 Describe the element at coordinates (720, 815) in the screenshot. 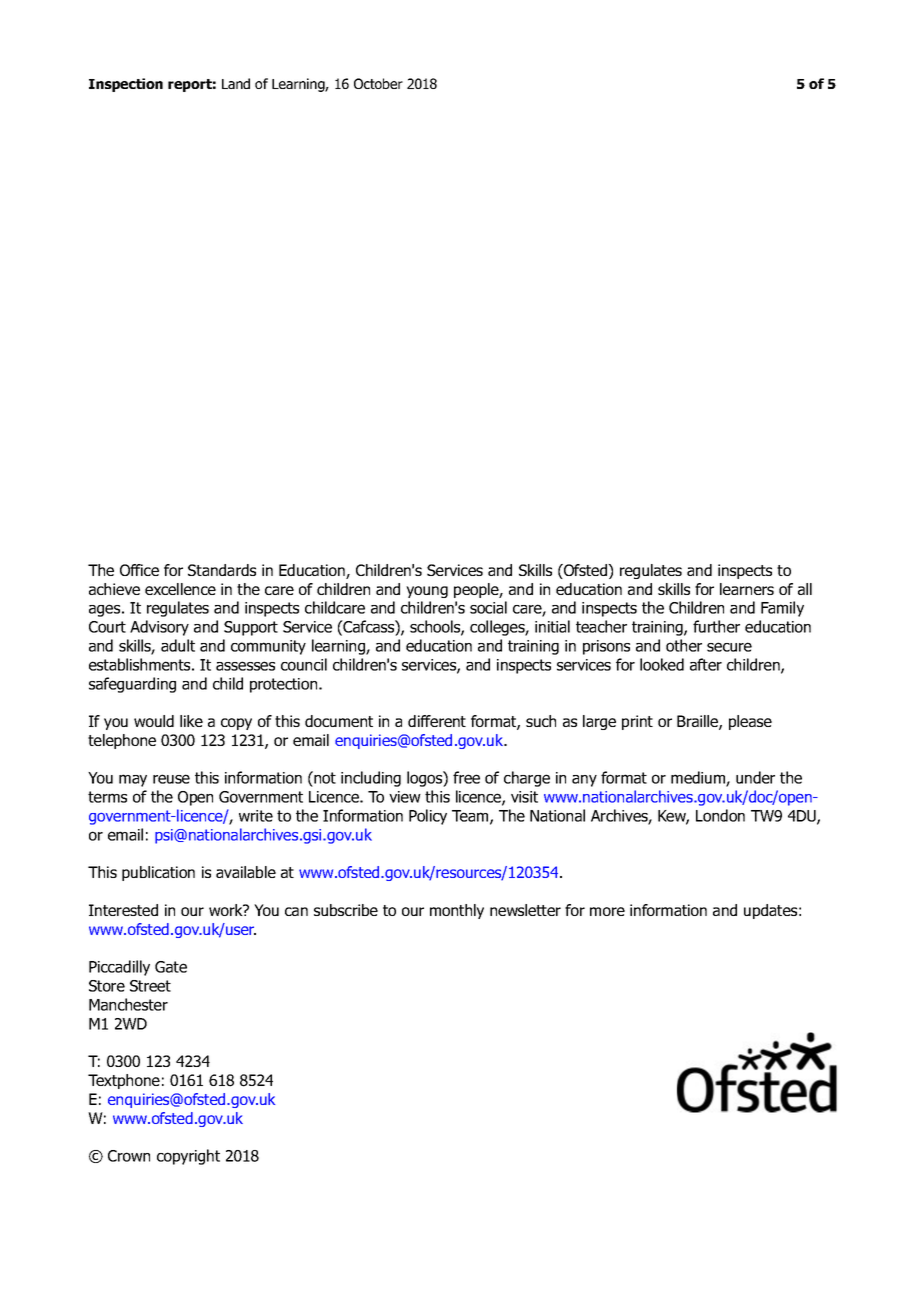

I see `London` at that location.
